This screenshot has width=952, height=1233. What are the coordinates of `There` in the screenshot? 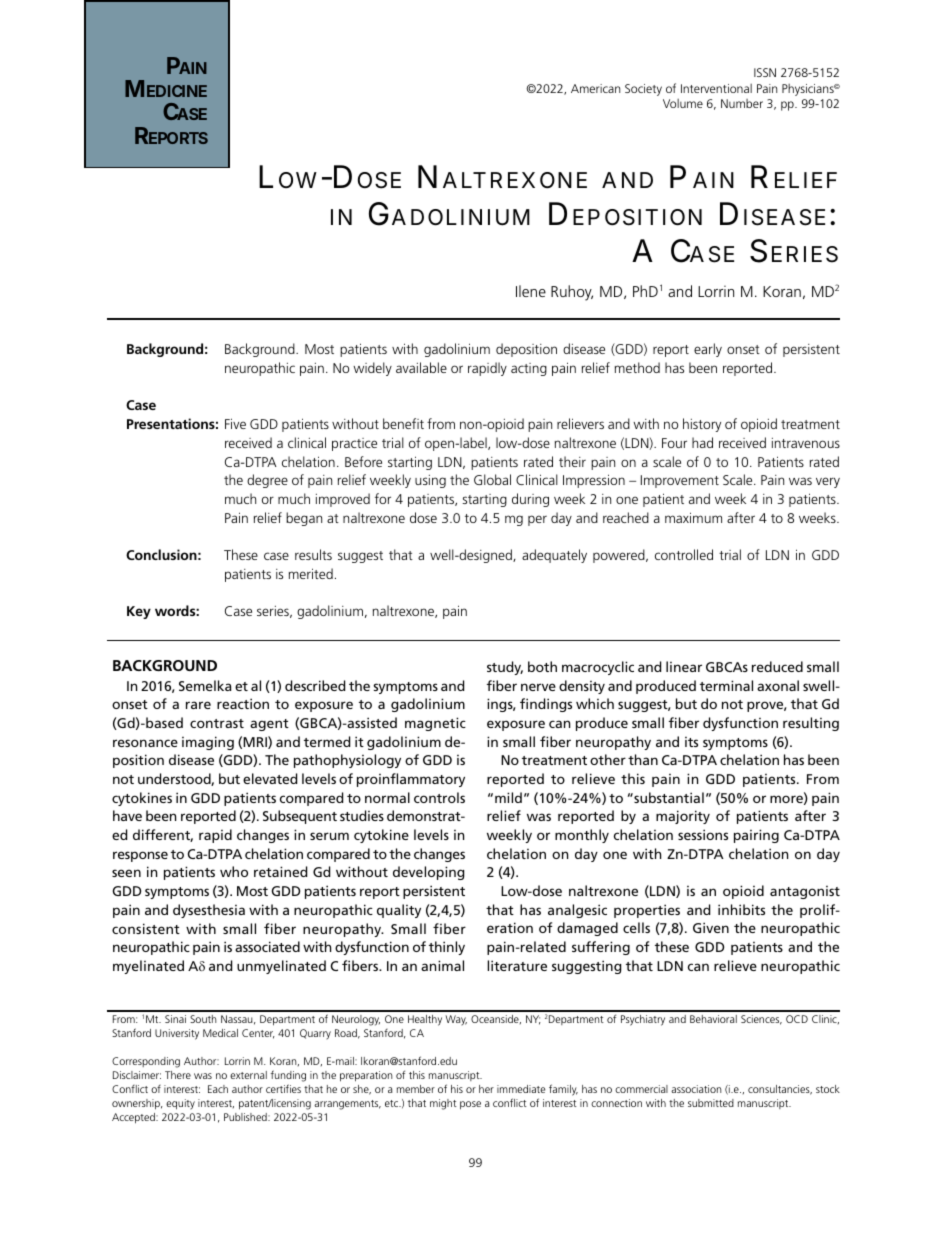 It's located at (178, 1075).
